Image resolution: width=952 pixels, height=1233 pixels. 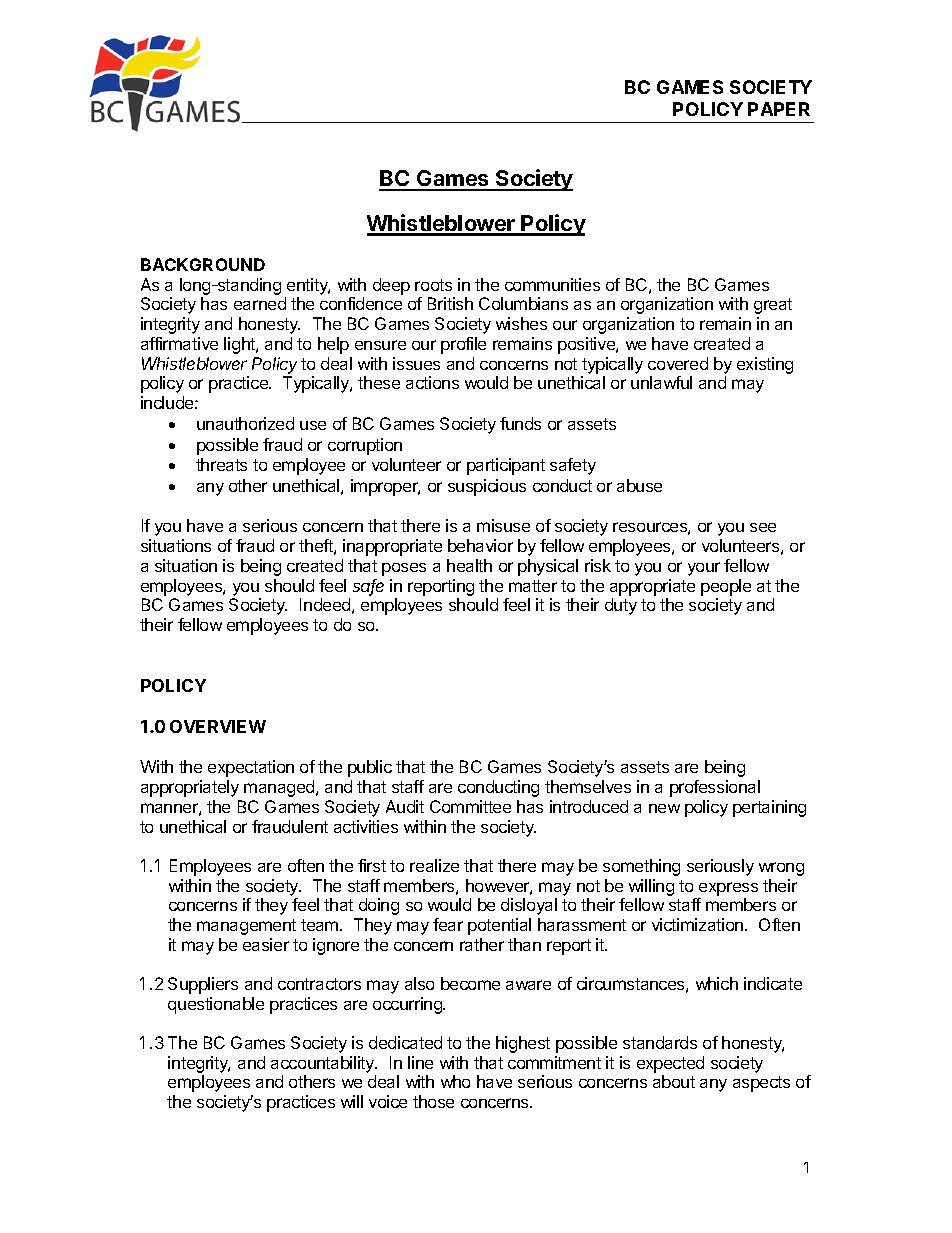 What do you see at coordinates (779, 109) in the screenshot?
I see `PAPER` at bounding box center [779, 109].
